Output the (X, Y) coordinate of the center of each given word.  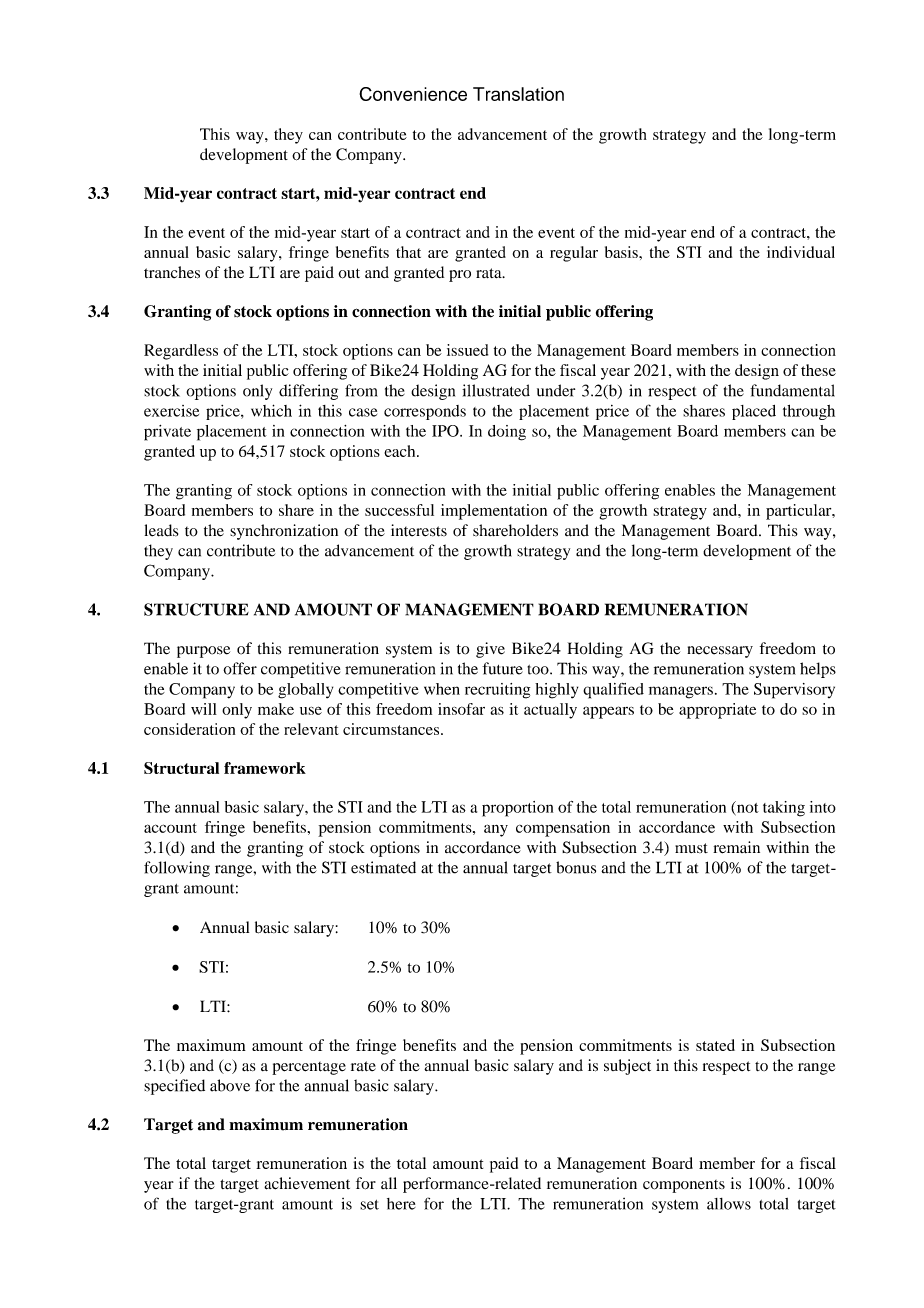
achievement (307, 1183)
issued (467, 350)
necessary (720, 652)
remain (736, 847)
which (271, 410)
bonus (576, 867)
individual (801, 252)
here (401, 1204)
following (177, 869)
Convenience (413, 94)
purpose (203, 652)
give (490, 650)
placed (754, 412)
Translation (518, 94)
